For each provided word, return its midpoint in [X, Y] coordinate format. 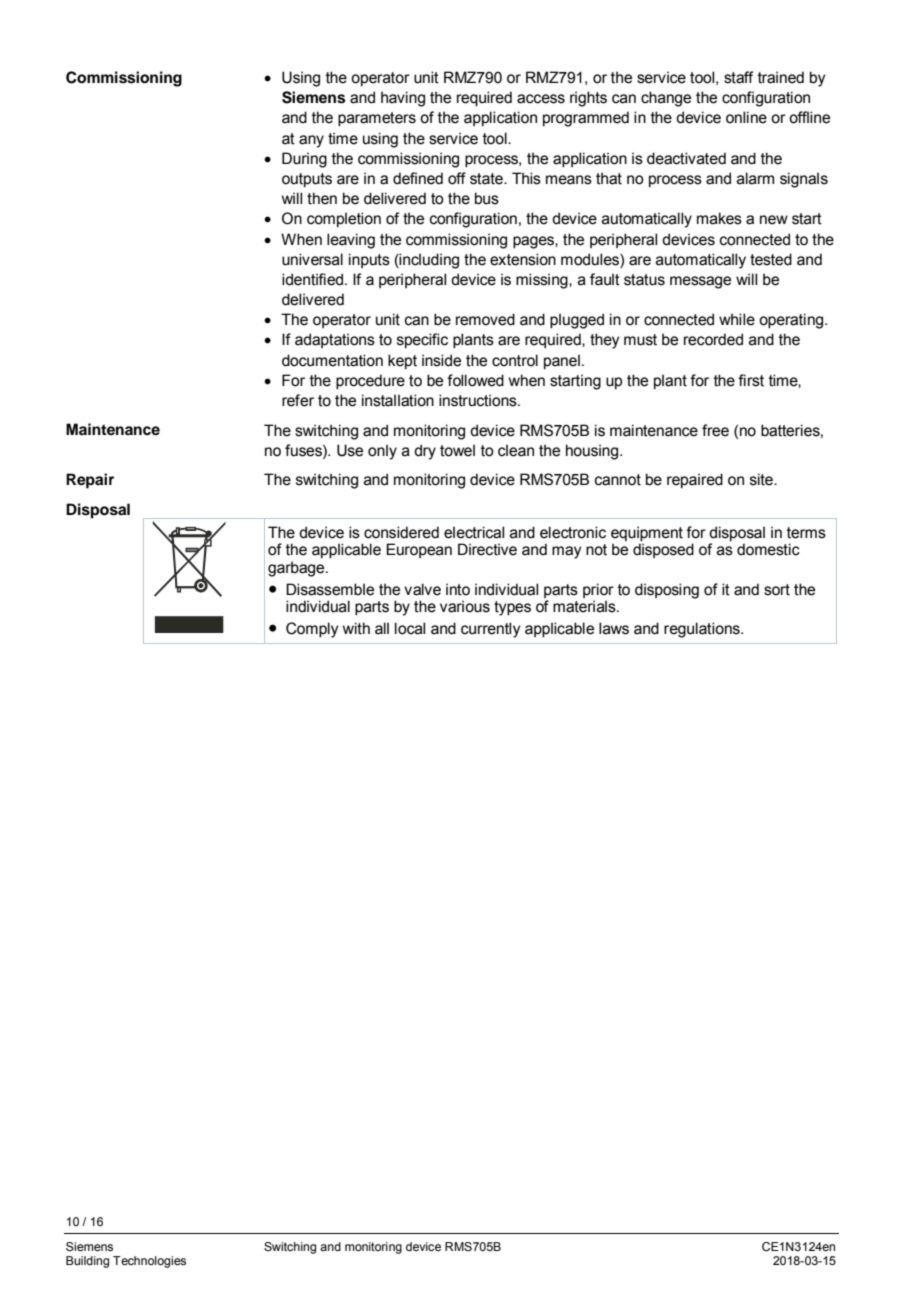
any [311, 141]
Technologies [149, 1262]
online [746, 117]
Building [87, 1262]
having [403, 99]
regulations [703, 630]
